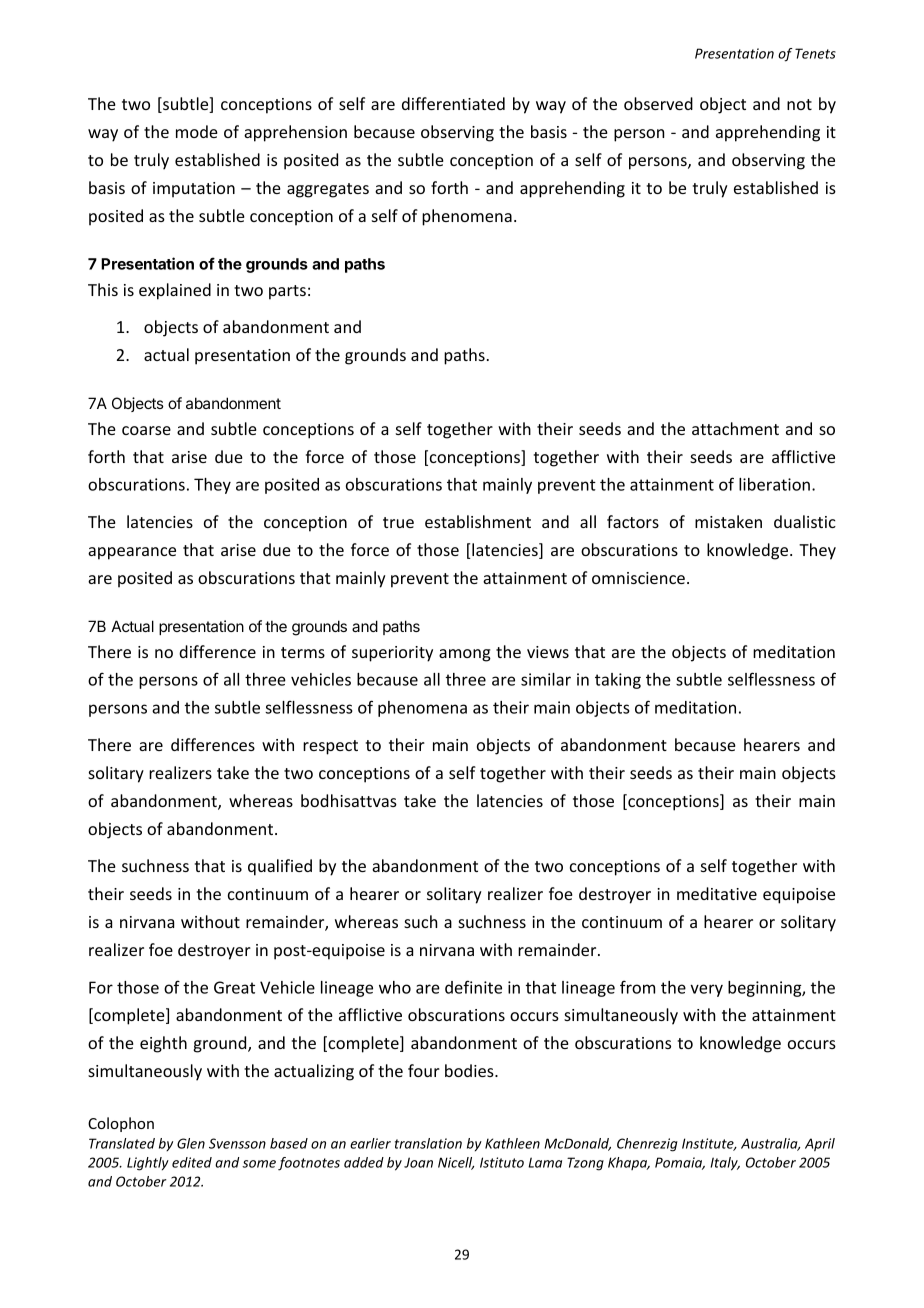 The image size is (924, 1308). Describe the element at coordinates (287, 292) in the screenshot. I see `parts` at that location.
